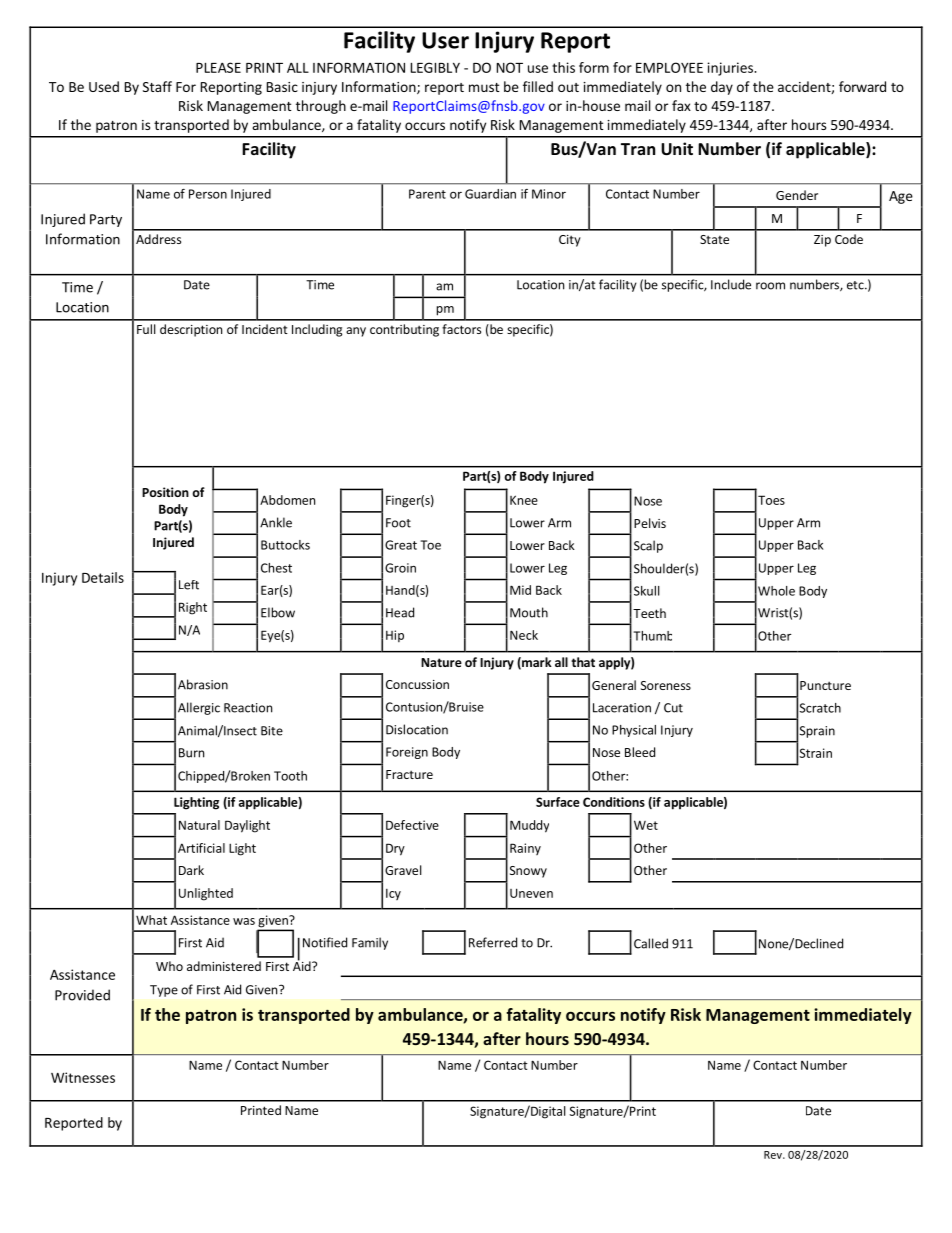 Image resolution: width=952 pixels, height=1233 pixels. Describe the element at coordinates (157, 86) in the document. I see `Staff` at that location.
